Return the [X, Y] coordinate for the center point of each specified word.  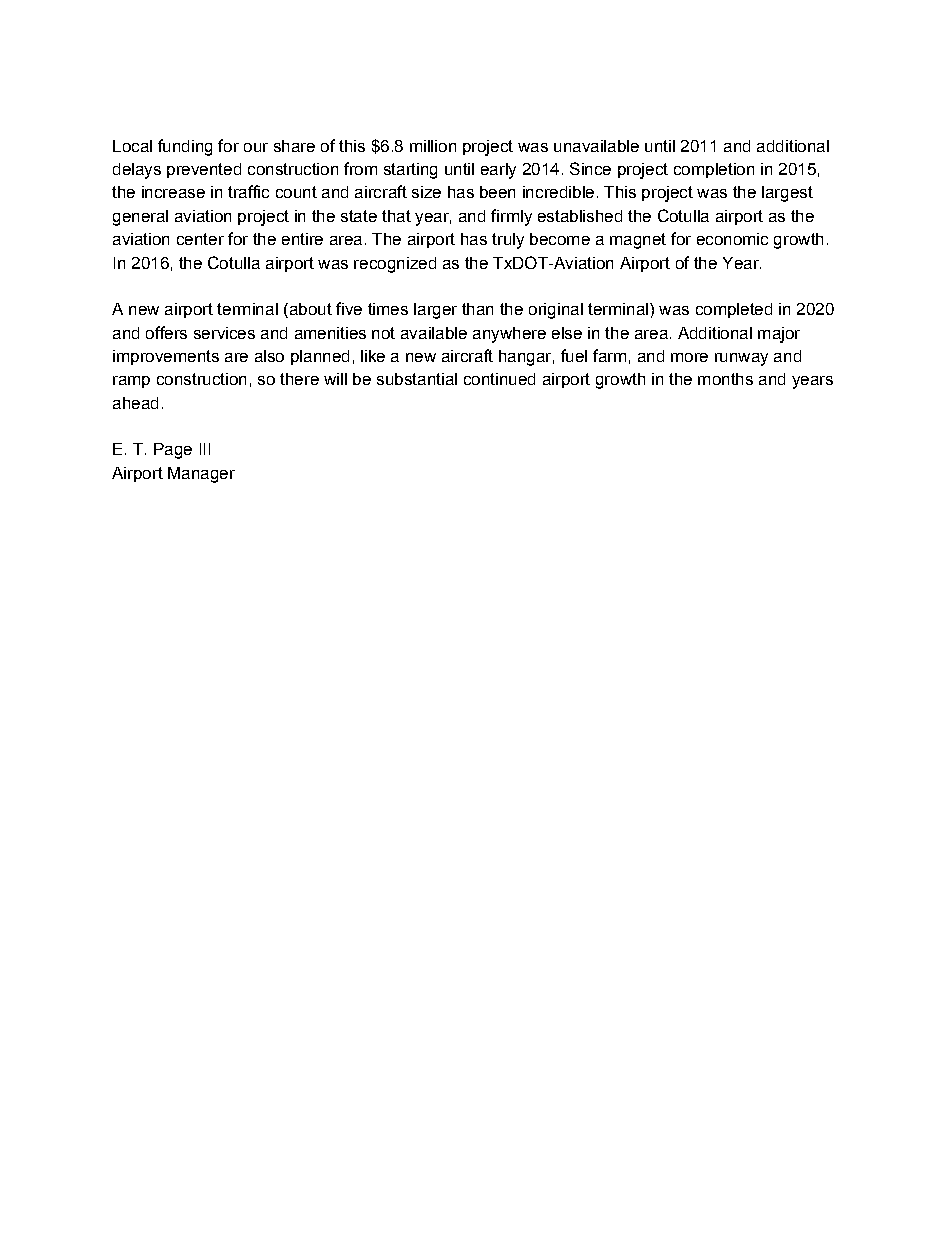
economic [732, 239]
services [224, 333]
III [205, 449]
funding [185, 147]
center [200, 239]
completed [734, 310]
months [725, 379]
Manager [201, 475]
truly [508, 241]
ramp [131, 382]
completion [714, 170]
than [477, 309]
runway [741, 359]
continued [499, 379]
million [433, 146]
